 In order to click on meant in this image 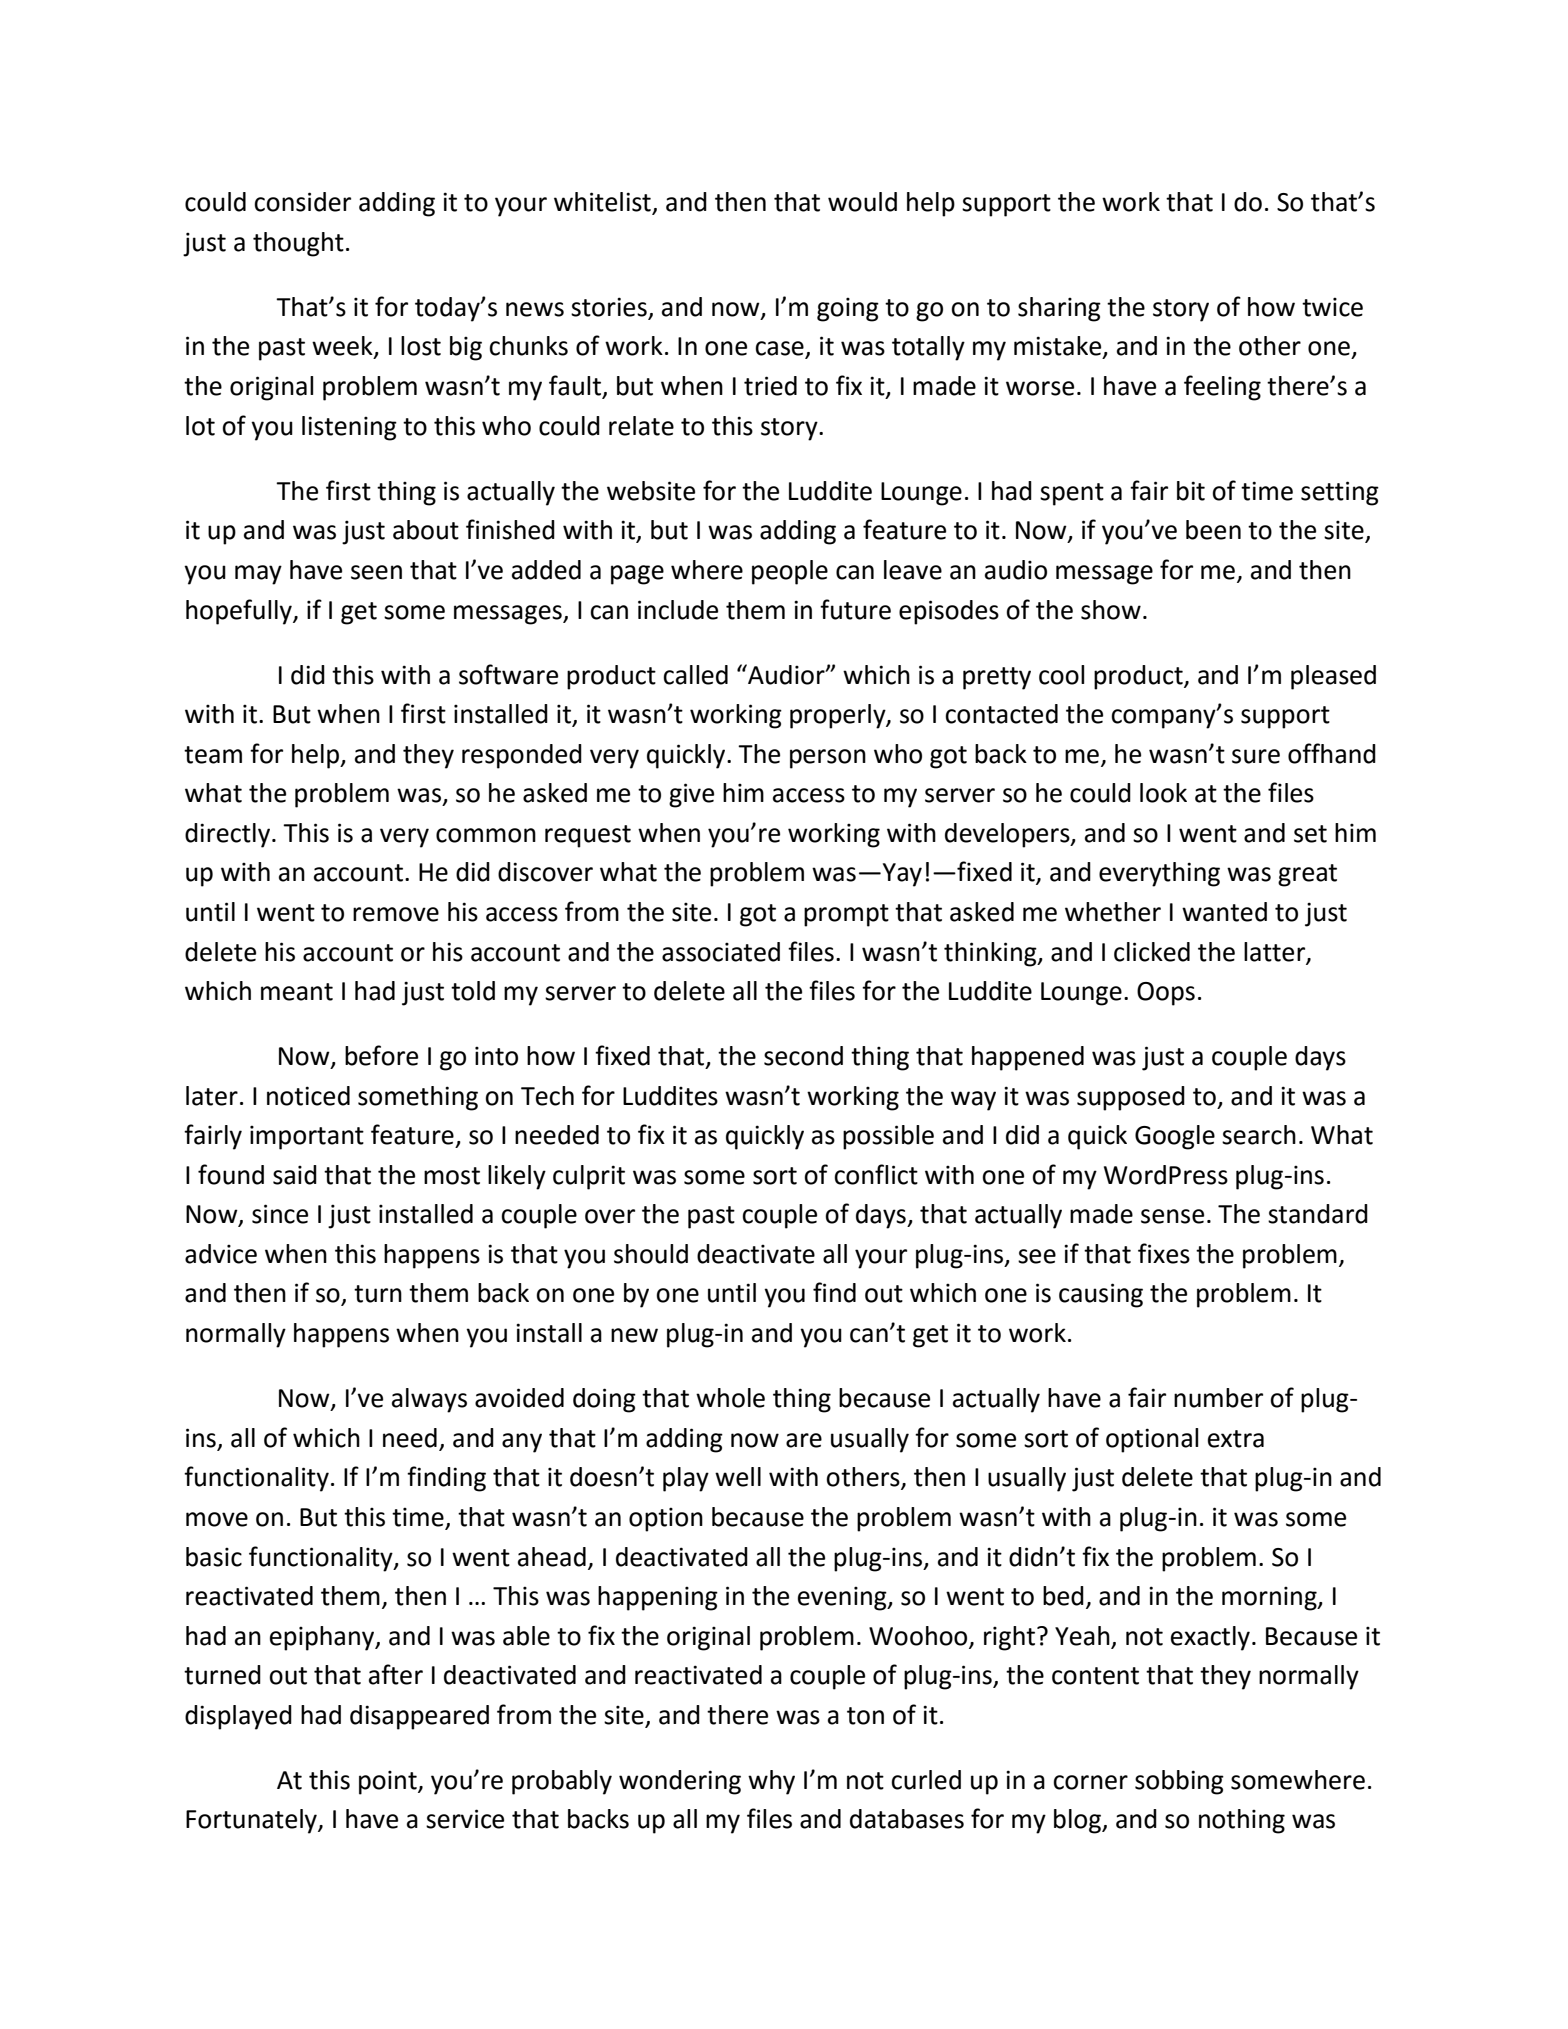, I will do `click(297, 992)`.
